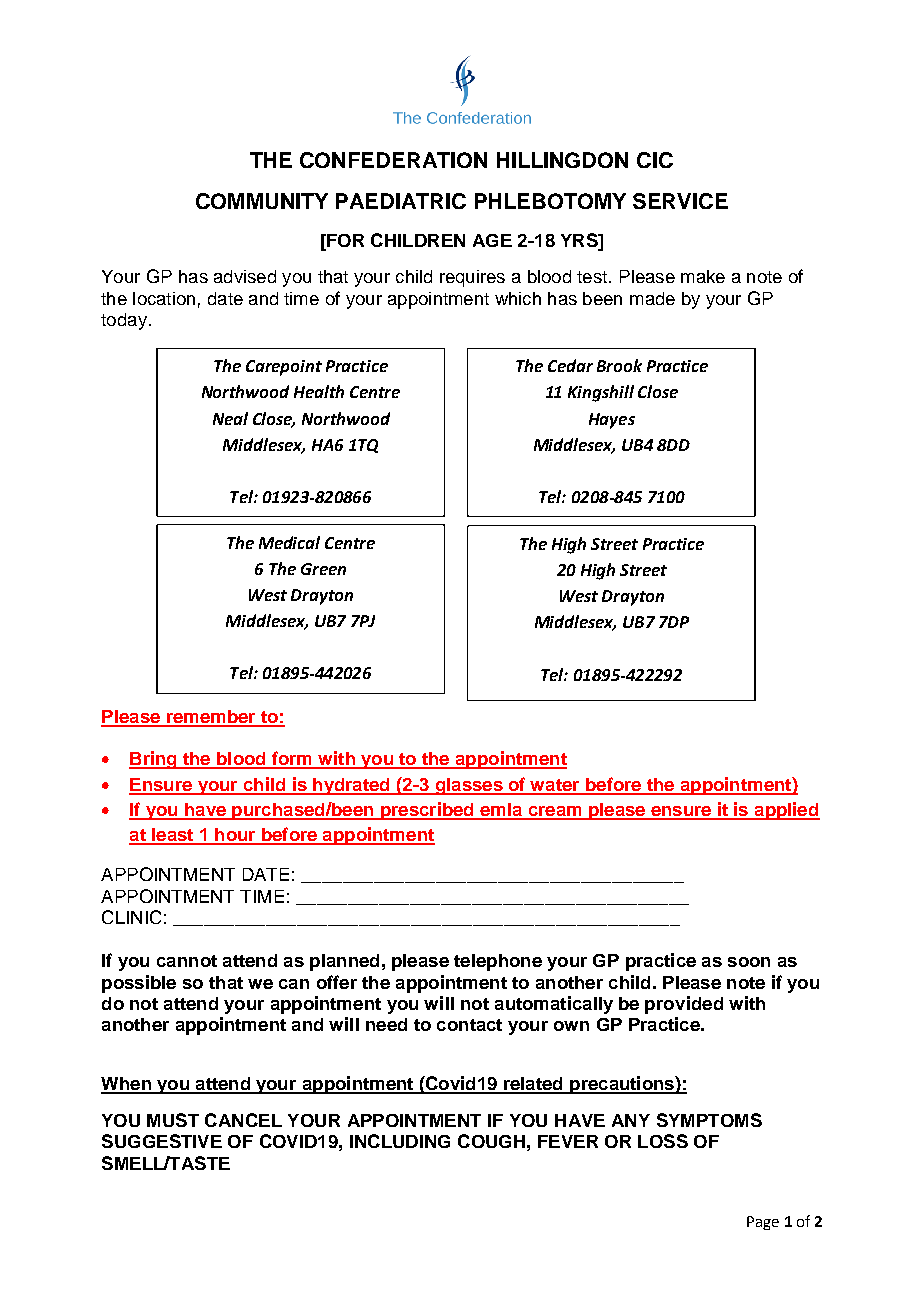 This screenshot has width=924, height=1308. What do you see at coordinates (469, 786) in the screenshot?
I see `glasses` at bounding box center [469, 786].
